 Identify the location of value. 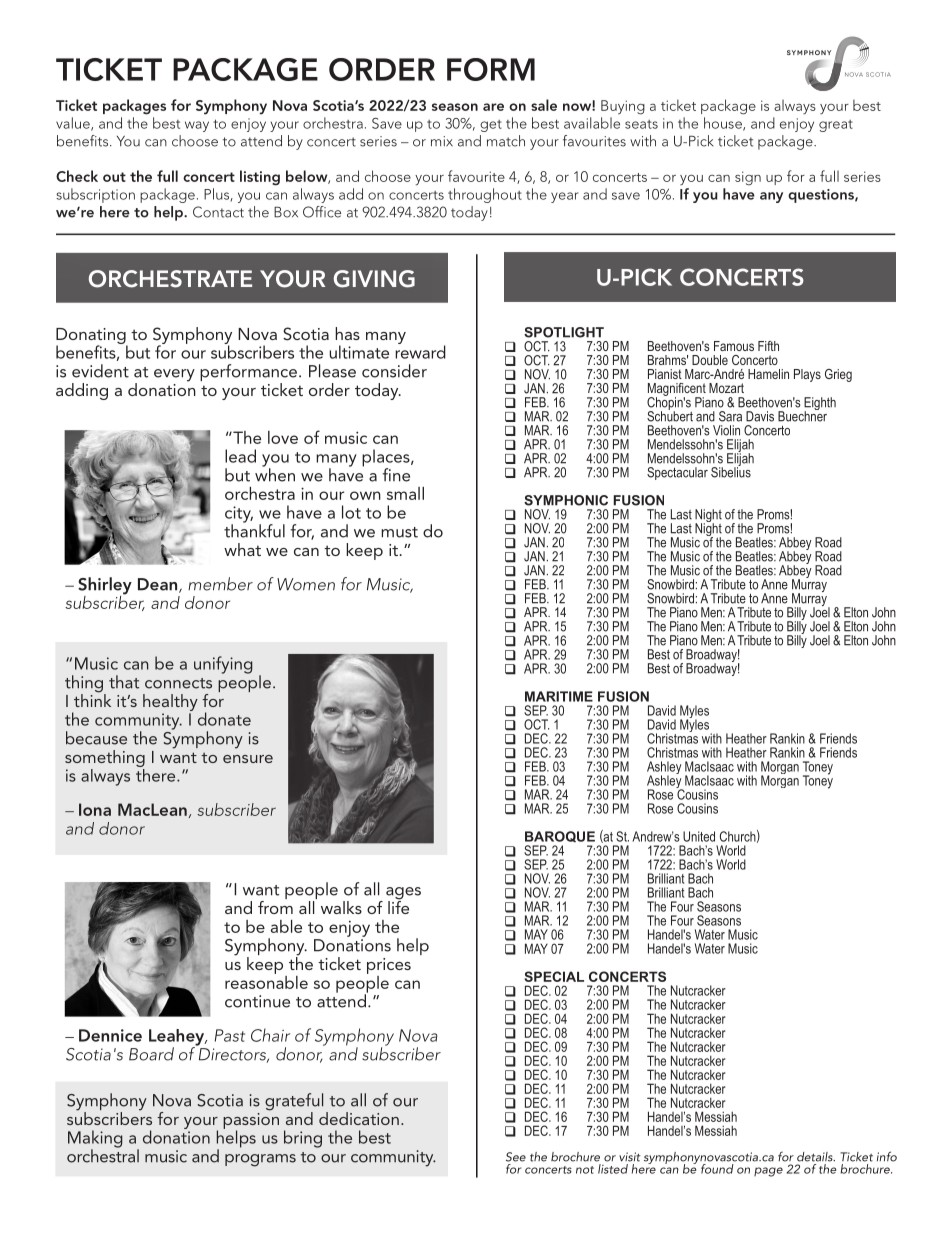
(74, 124).
